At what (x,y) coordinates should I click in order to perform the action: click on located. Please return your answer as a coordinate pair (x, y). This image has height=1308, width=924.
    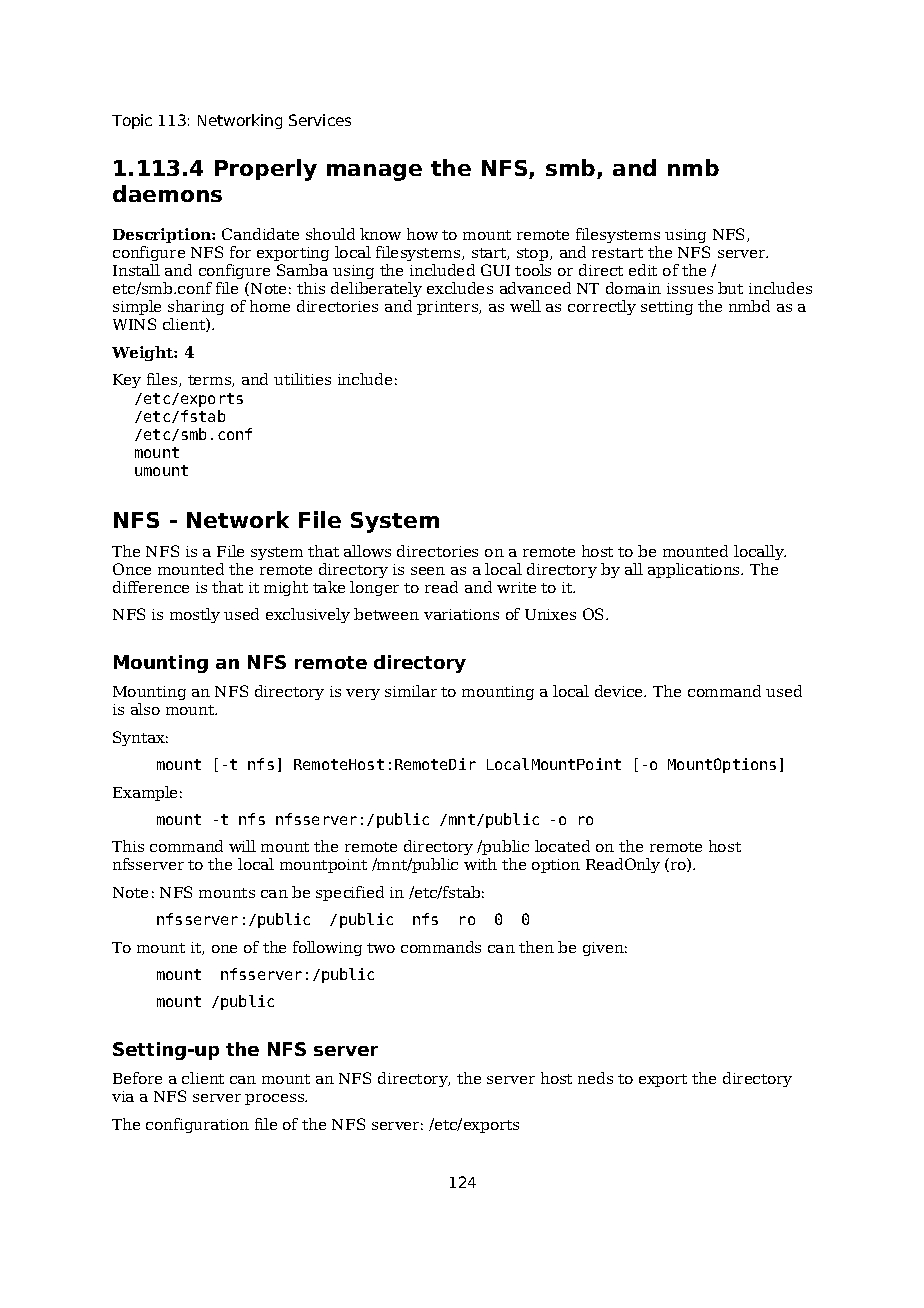
    Looking at the image, I should click on (562, 846).
